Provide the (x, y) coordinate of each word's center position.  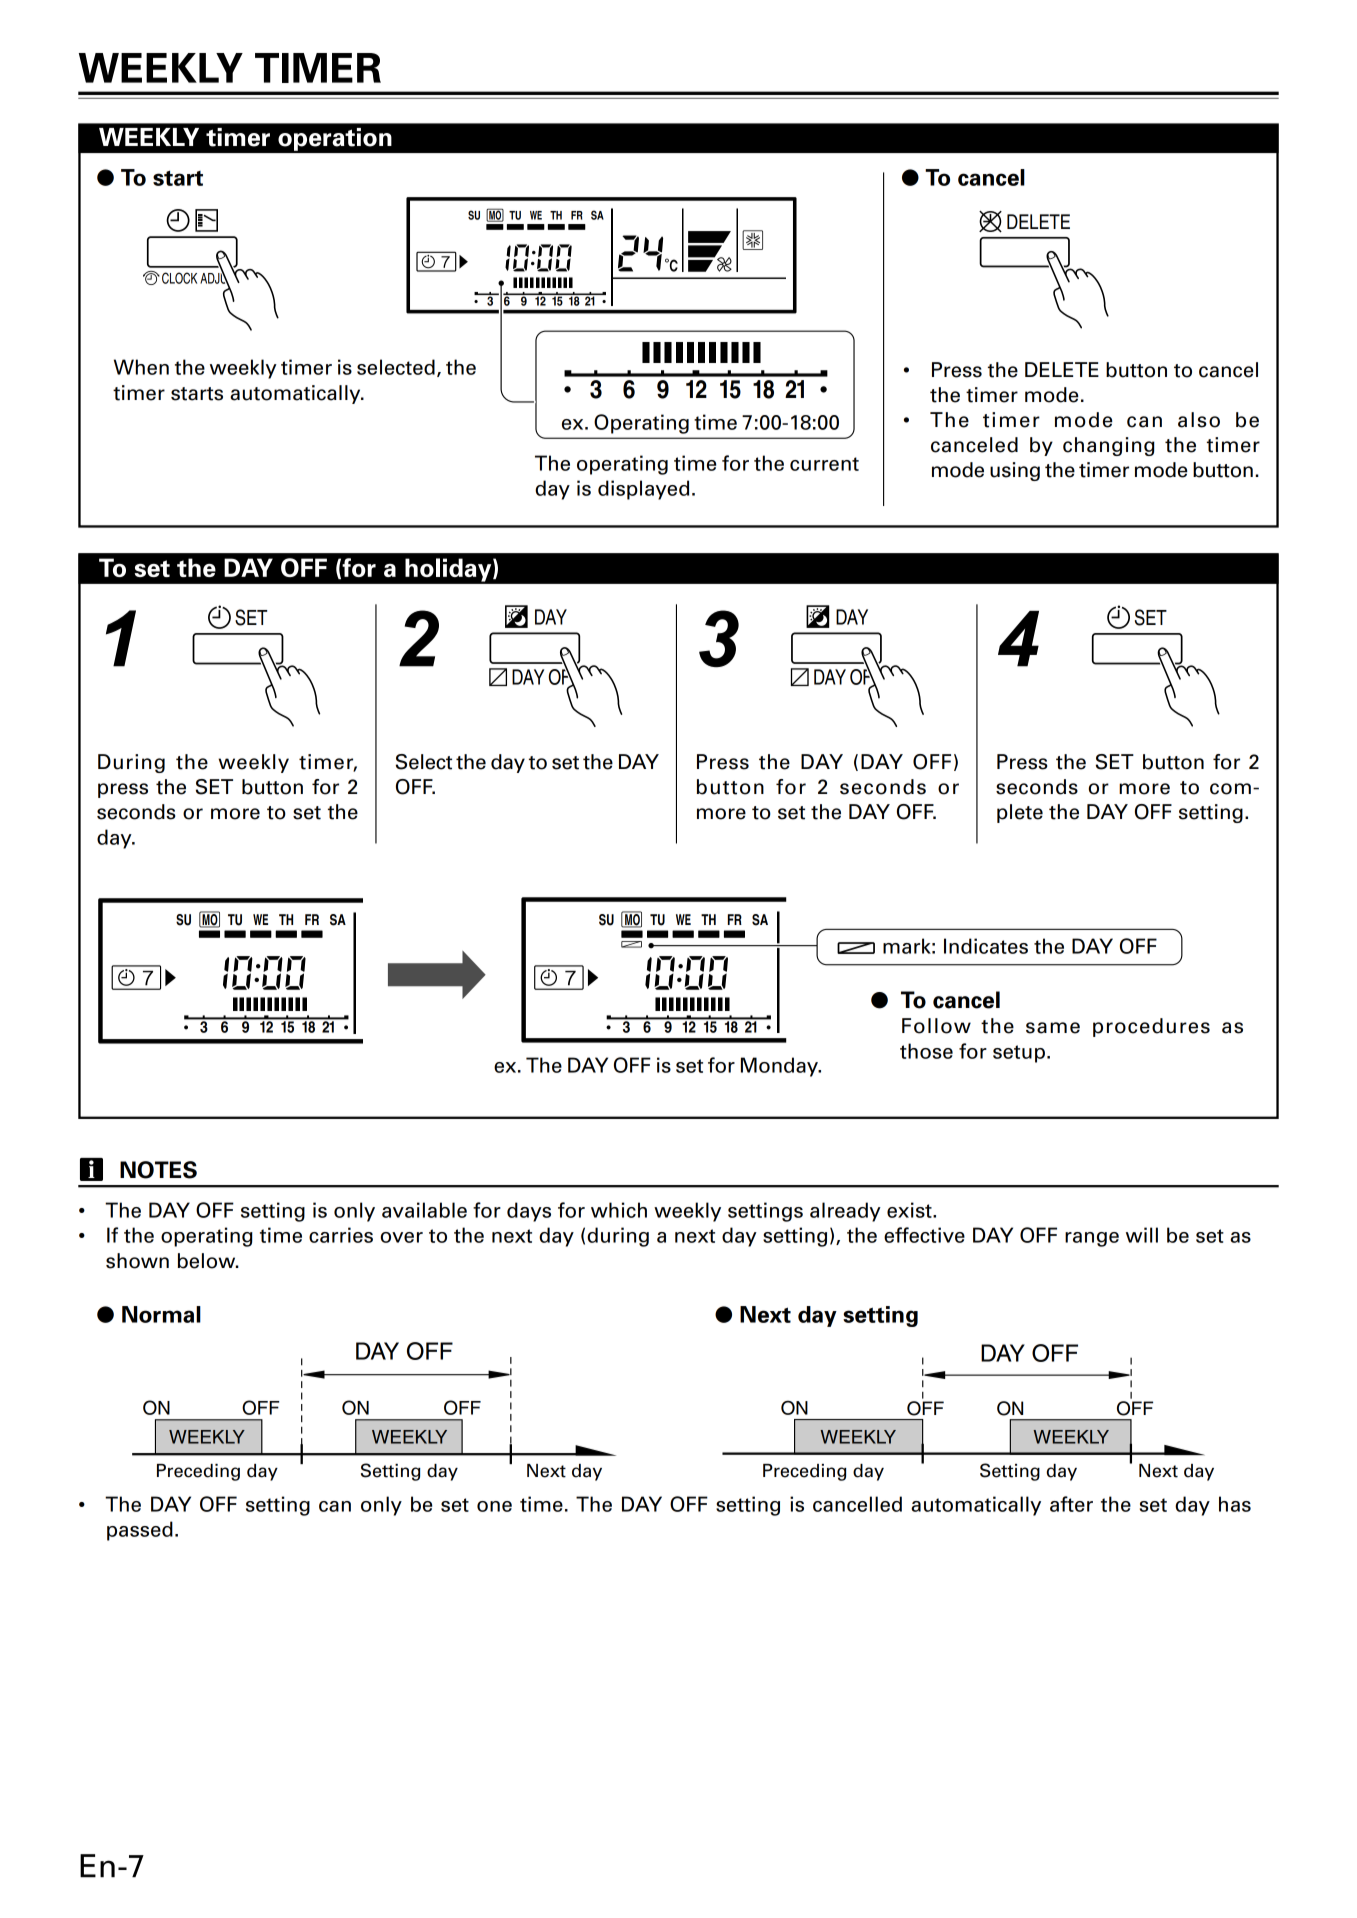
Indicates (986, 946)
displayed (643, 490)
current (824, 464)
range (1092, 1239)
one (494, 1506)
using (1015, 471)
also (1199, 420)
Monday (780, 1067)
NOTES (158, 1170)
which (619, 1210)
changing (1109, 446)
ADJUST (221, 278)
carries (341, 1235)
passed (140, 1531)
